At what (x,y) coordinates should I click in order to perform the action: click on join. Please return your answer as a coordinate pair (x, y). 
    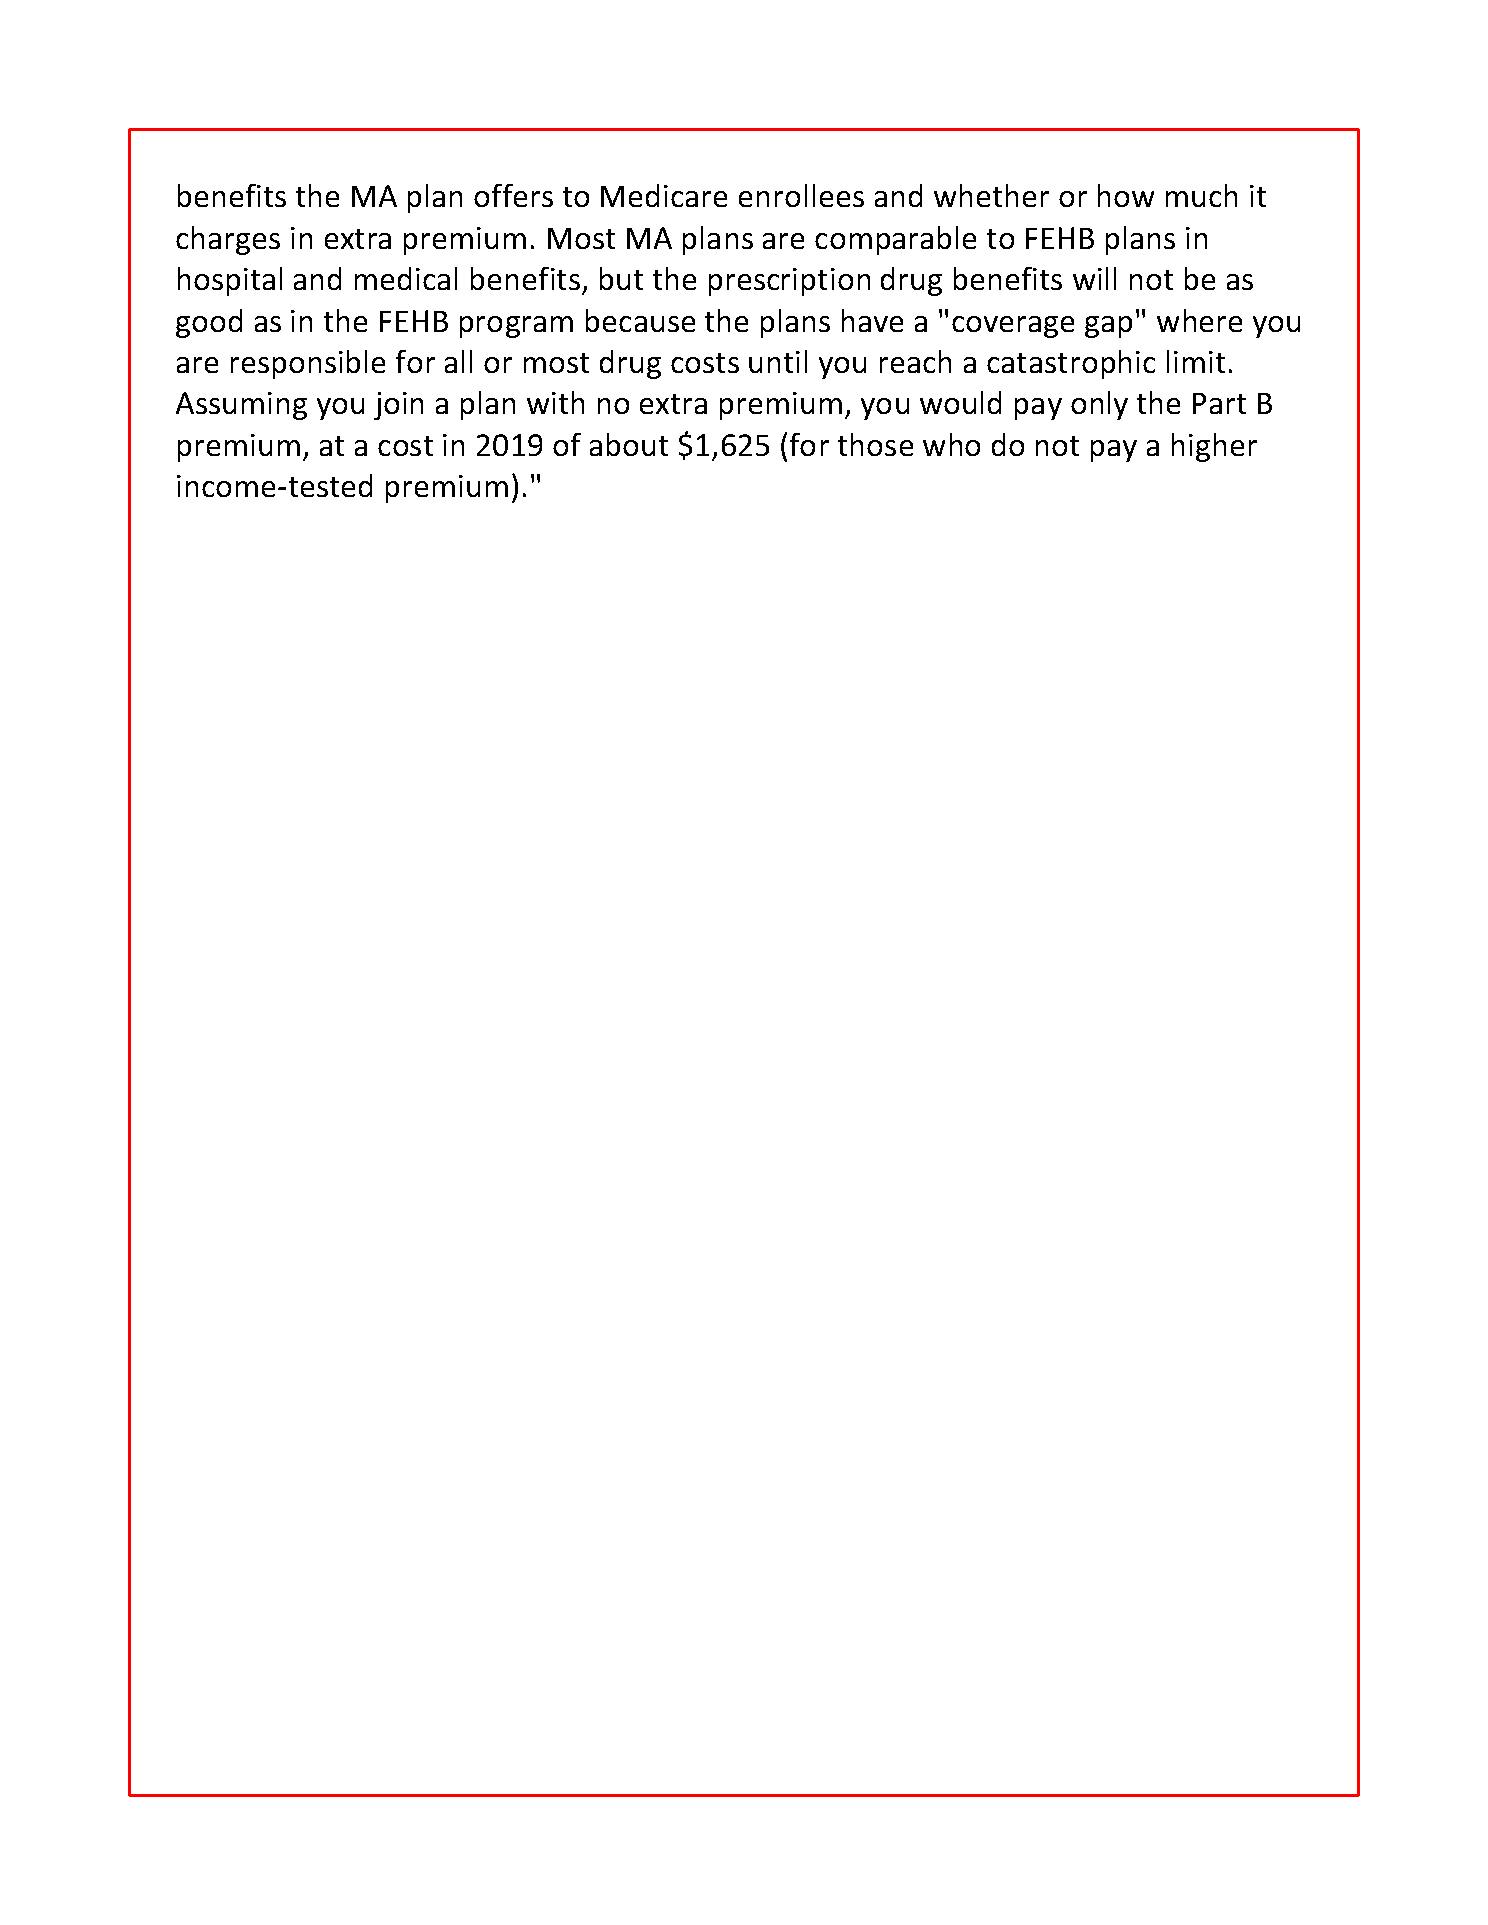
    Looking at the image, I should click on (398, 406).
